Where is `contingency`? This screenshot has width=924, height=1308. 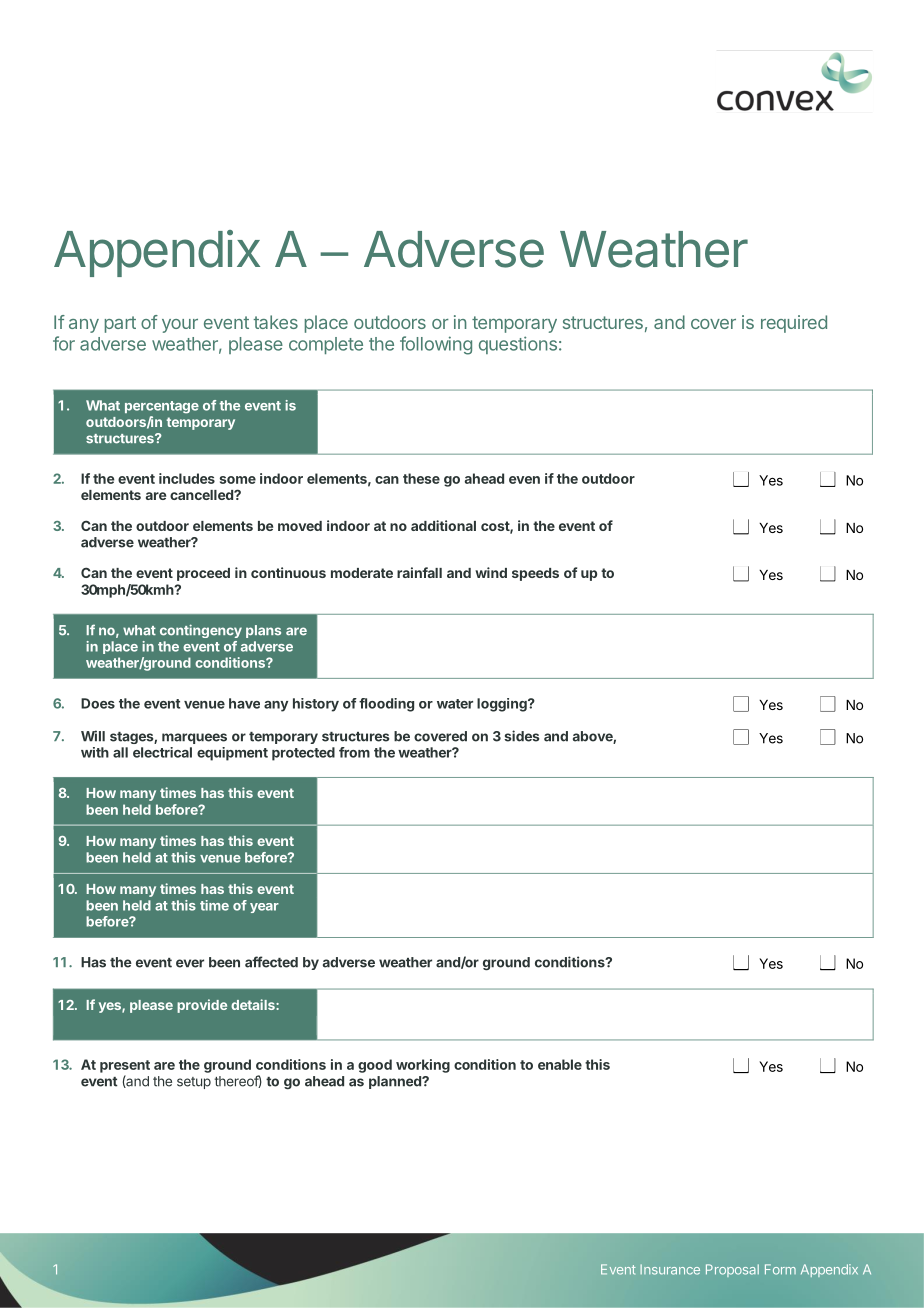
contingency is located at coordinates (201, 631).
